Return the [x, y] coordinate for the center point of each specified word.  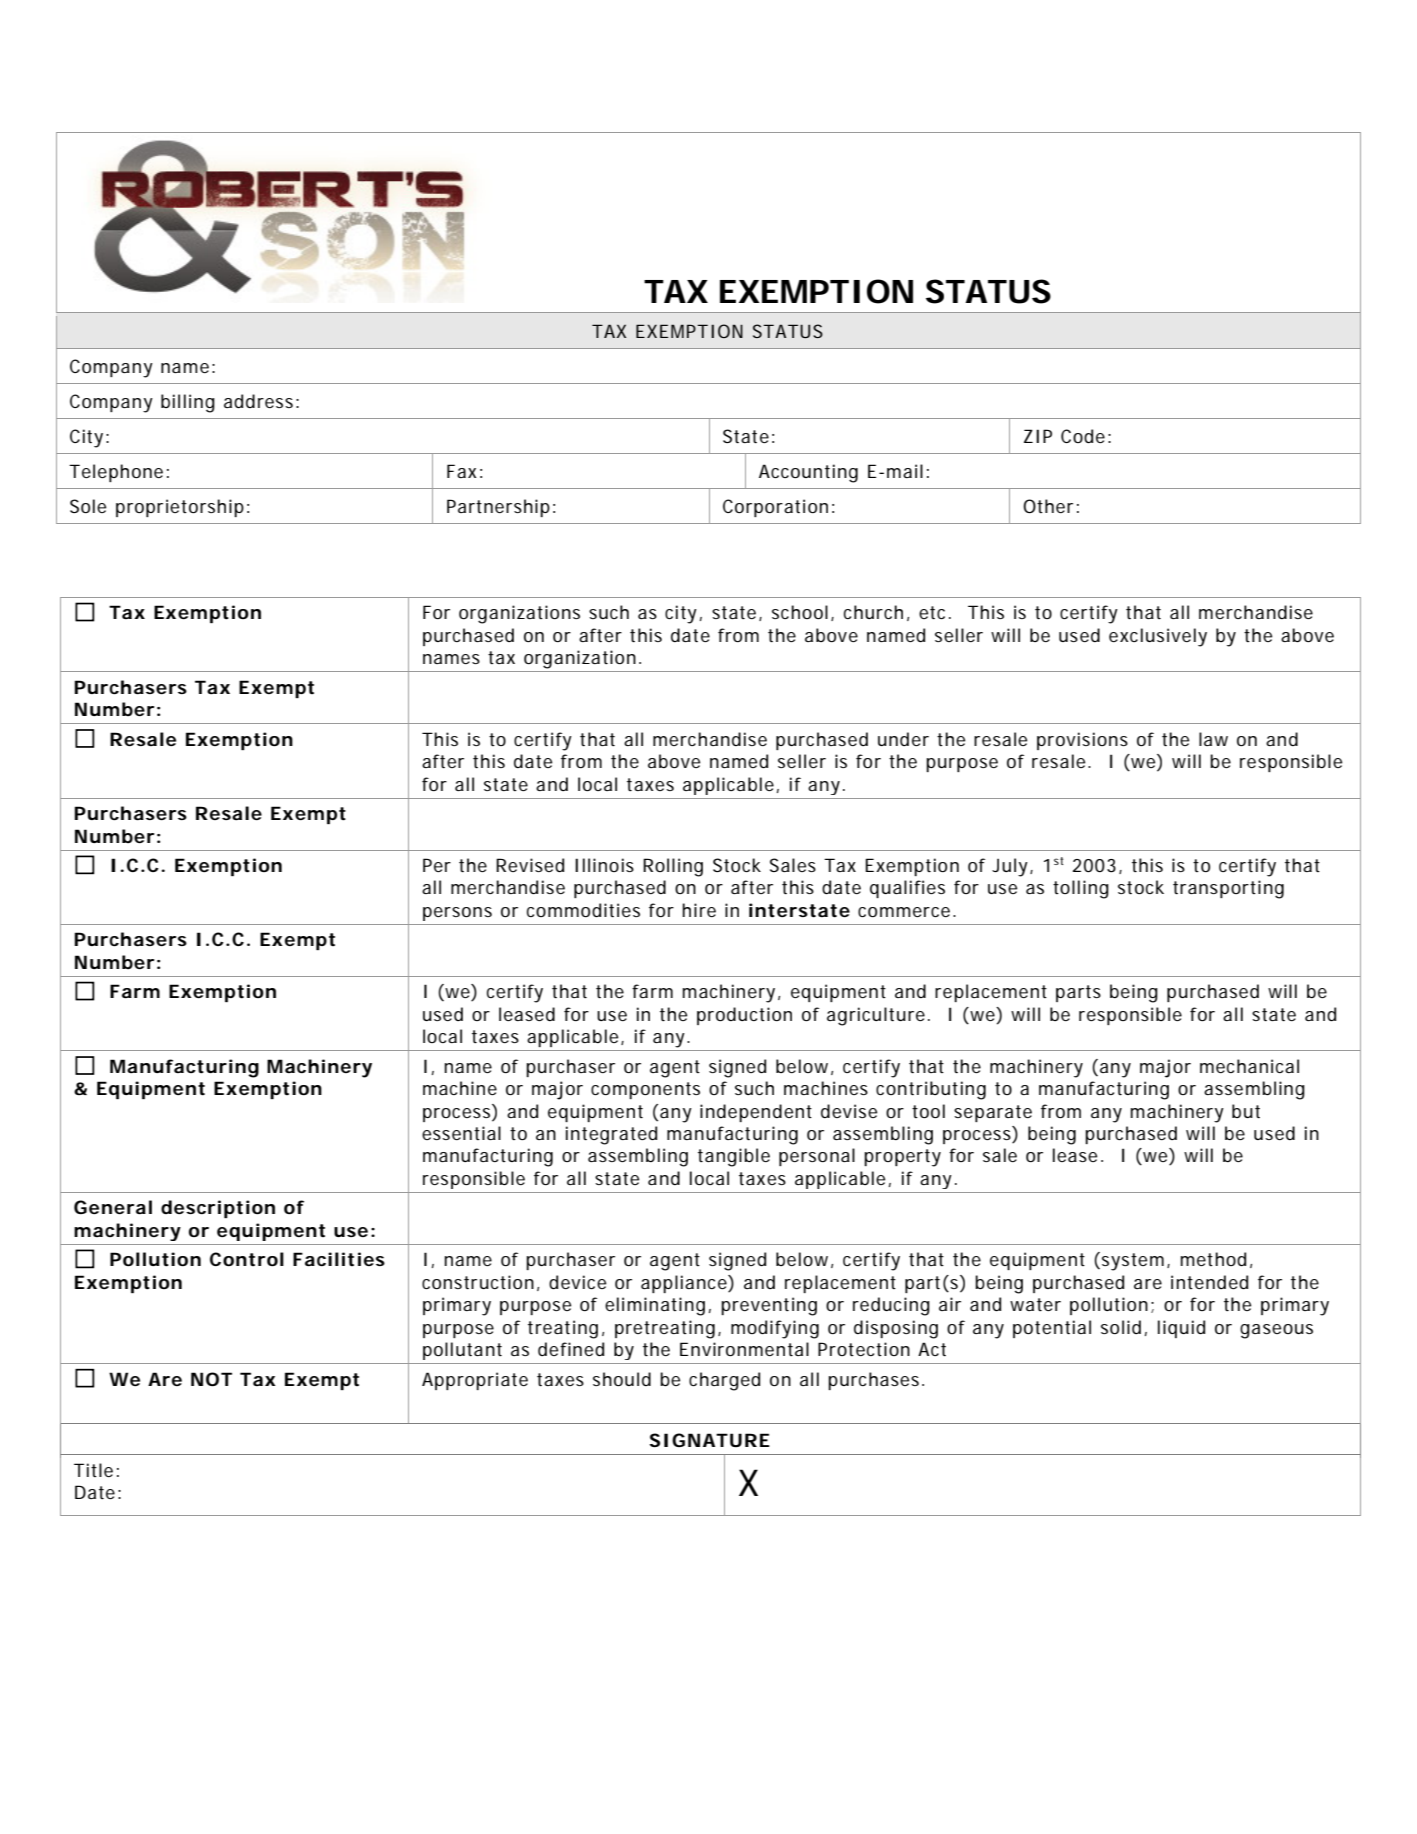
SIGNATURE [709, 1440]
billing [188, 403]
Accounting [808, 473]
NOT [211, 1379]
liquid [1181, 1329]
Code [1083, 436]
